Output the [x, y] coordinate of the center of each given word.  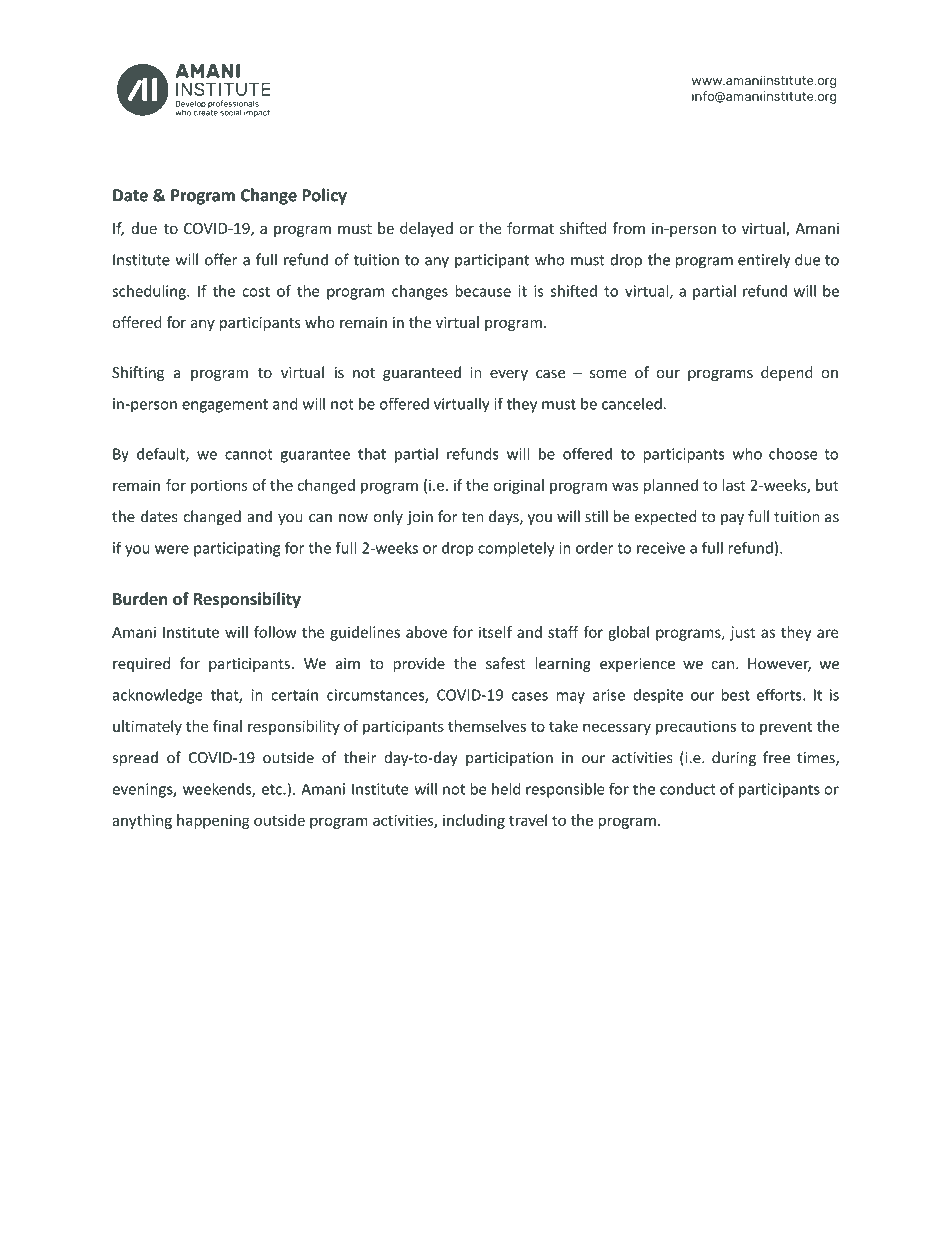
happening [213, 821]
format [530, 228]
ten [472, 517]
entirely [764, 261]
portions [219, 486]
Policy [324, 196]
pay [732, 519]
